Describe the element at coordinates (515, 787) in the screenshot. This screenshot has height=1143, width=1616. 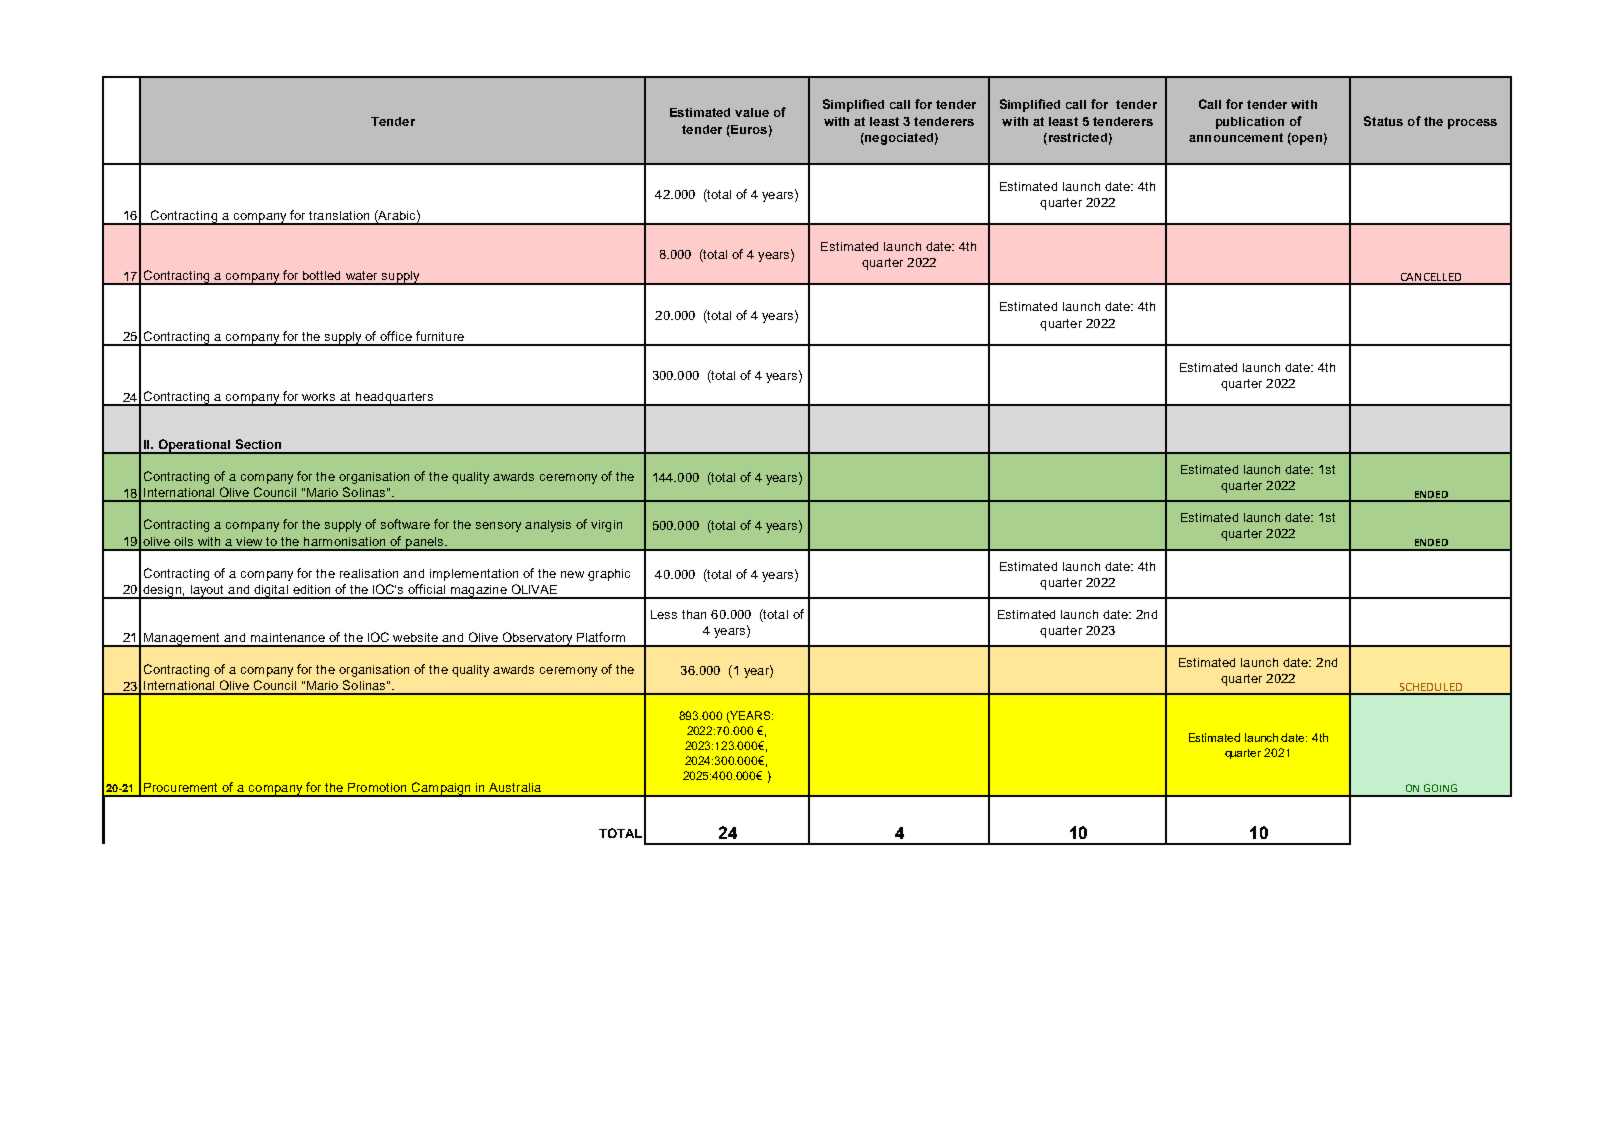
I see `Australia` at that location.
